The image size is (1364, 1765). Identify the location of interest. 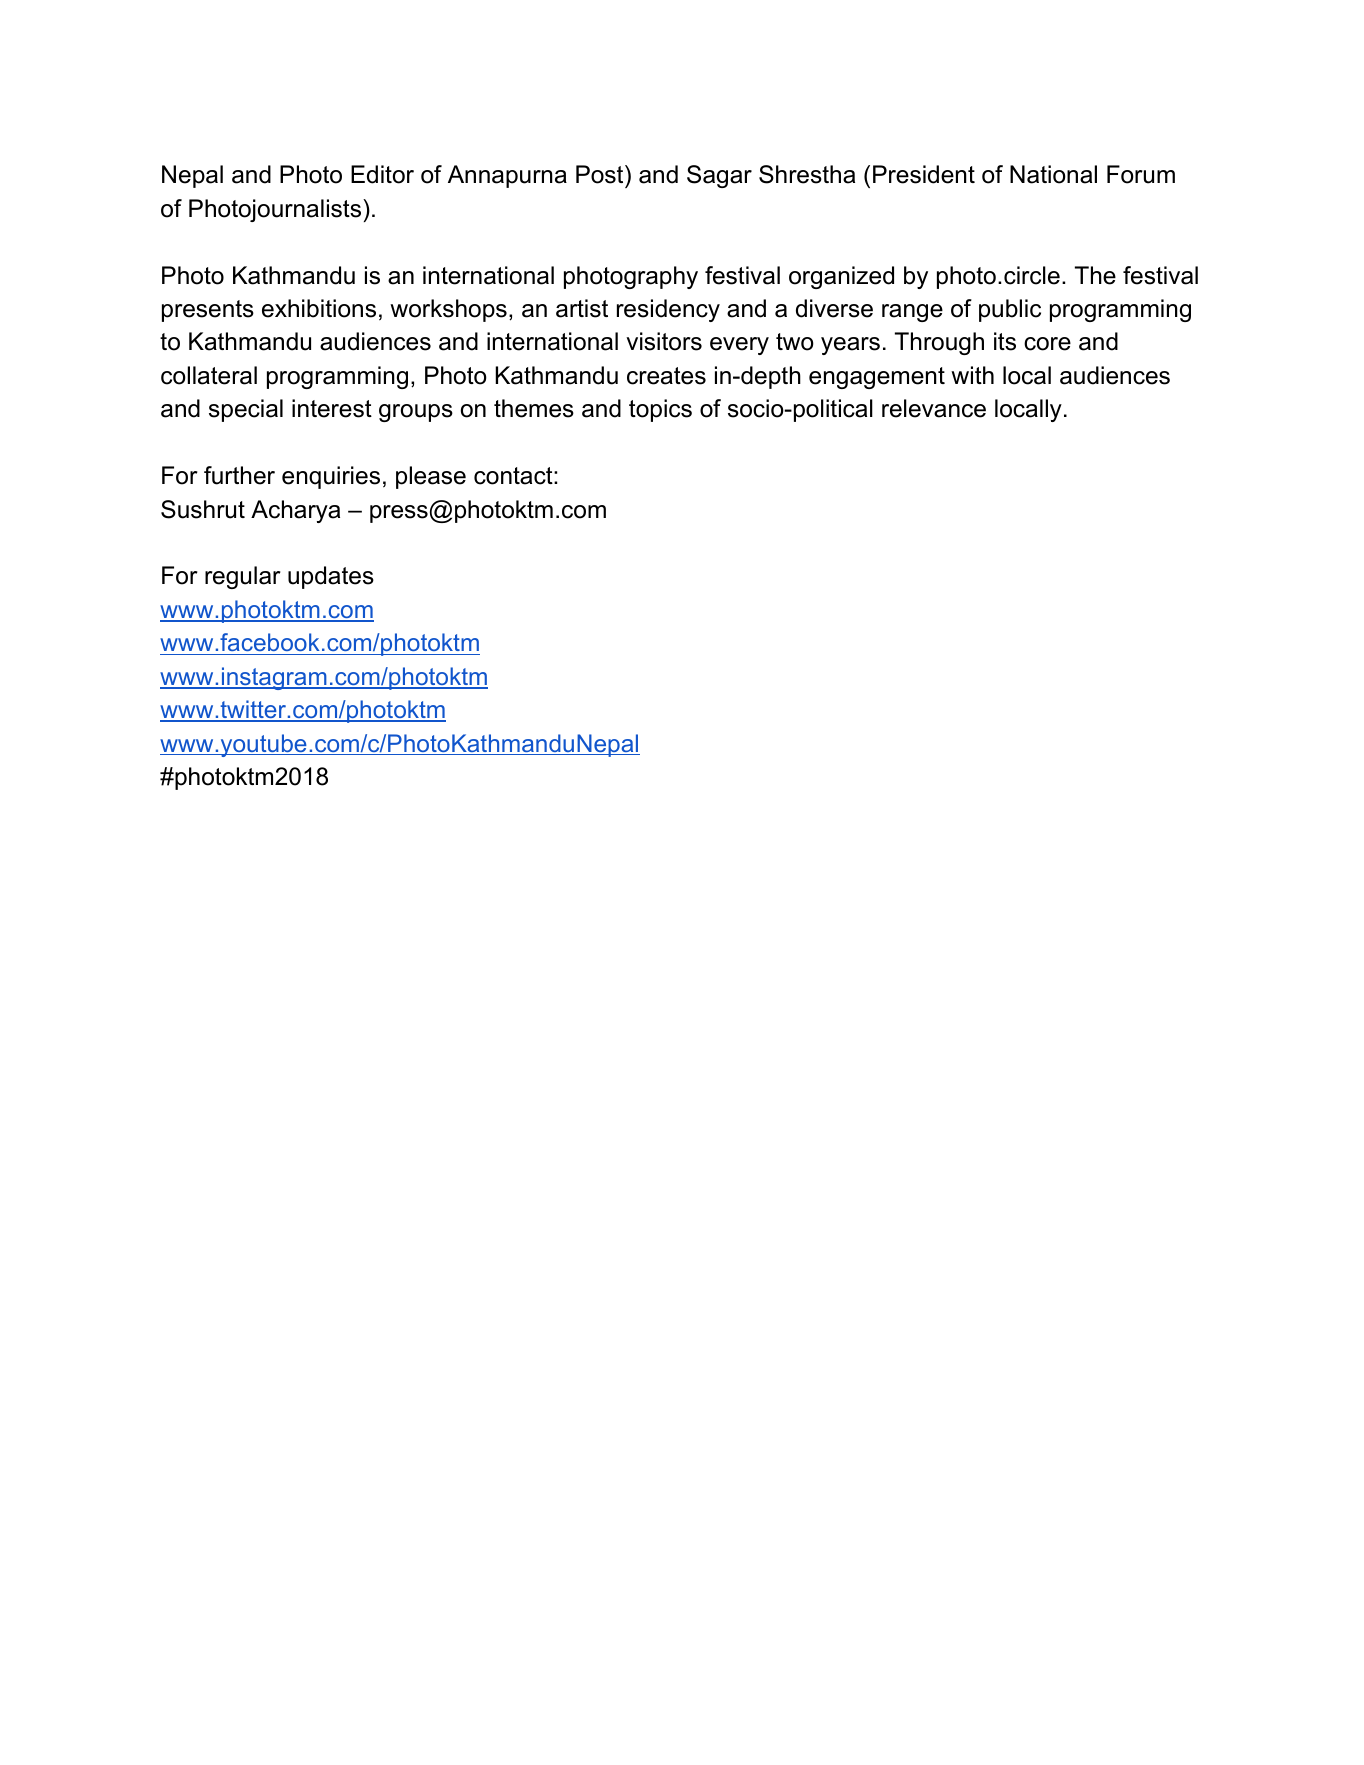
(332, 408).
